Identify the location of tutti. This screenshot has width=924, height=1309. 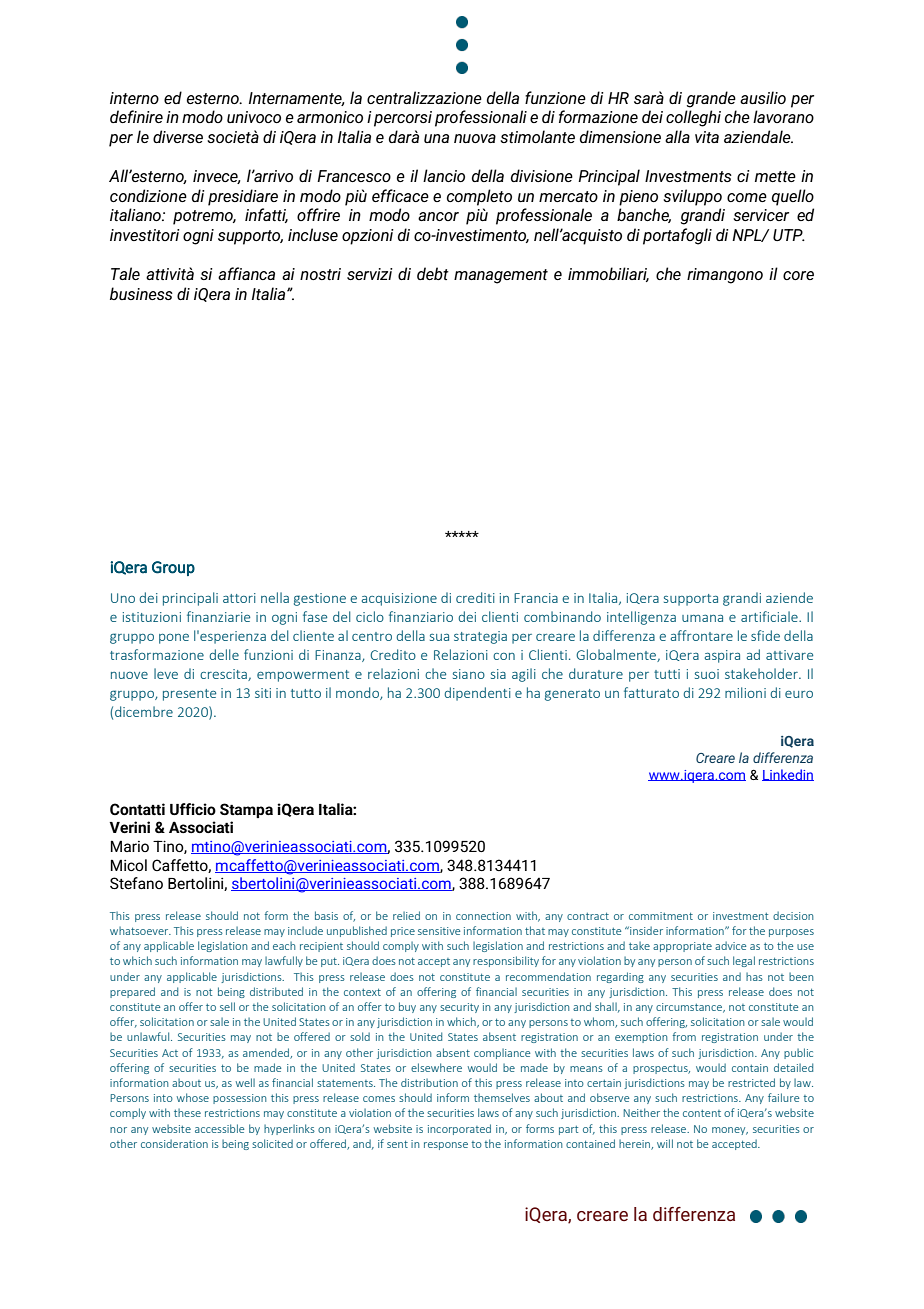
(667, 674).
